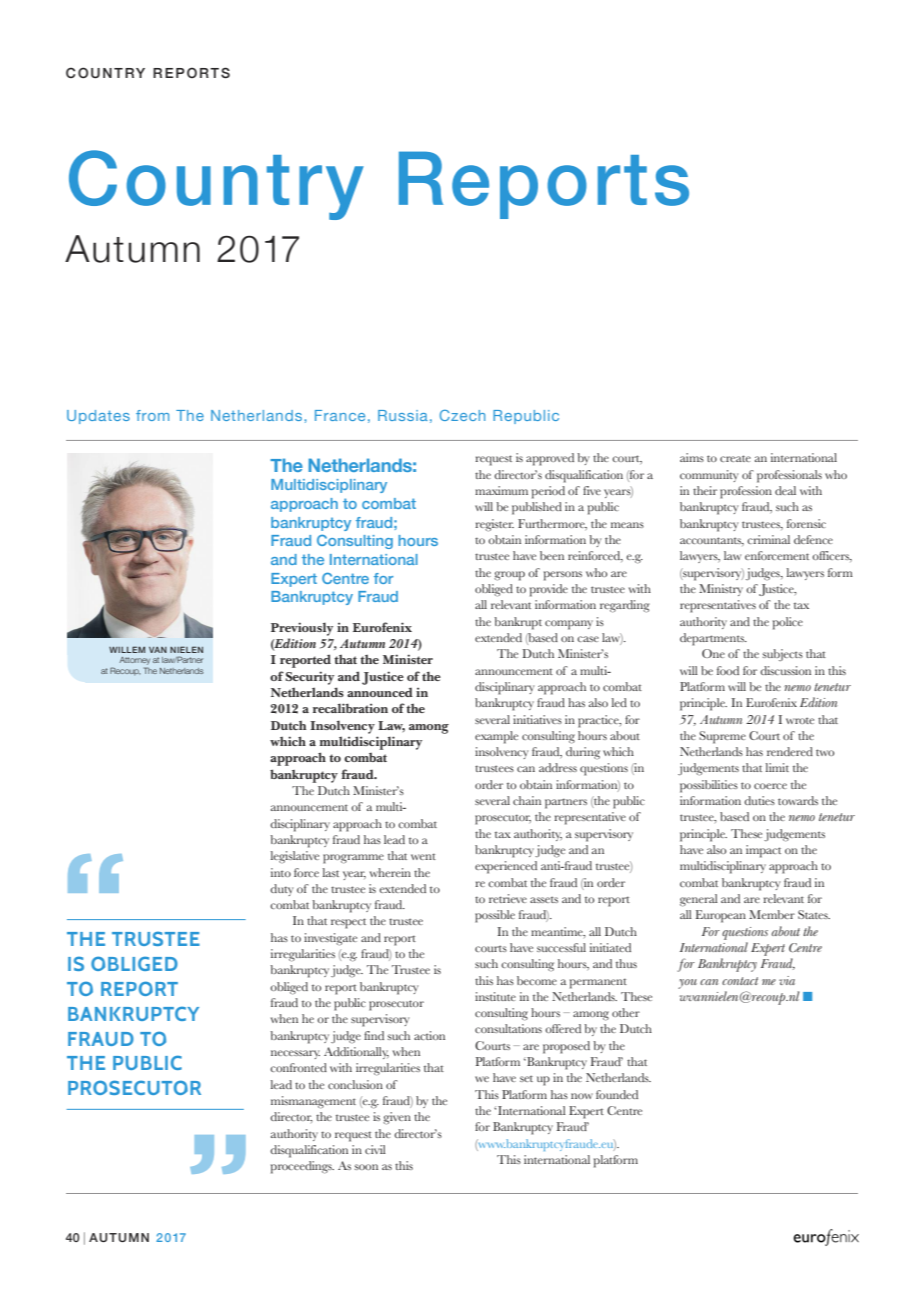 The image size is (924, 1308). I want to click on given, so click(397, 1118).
